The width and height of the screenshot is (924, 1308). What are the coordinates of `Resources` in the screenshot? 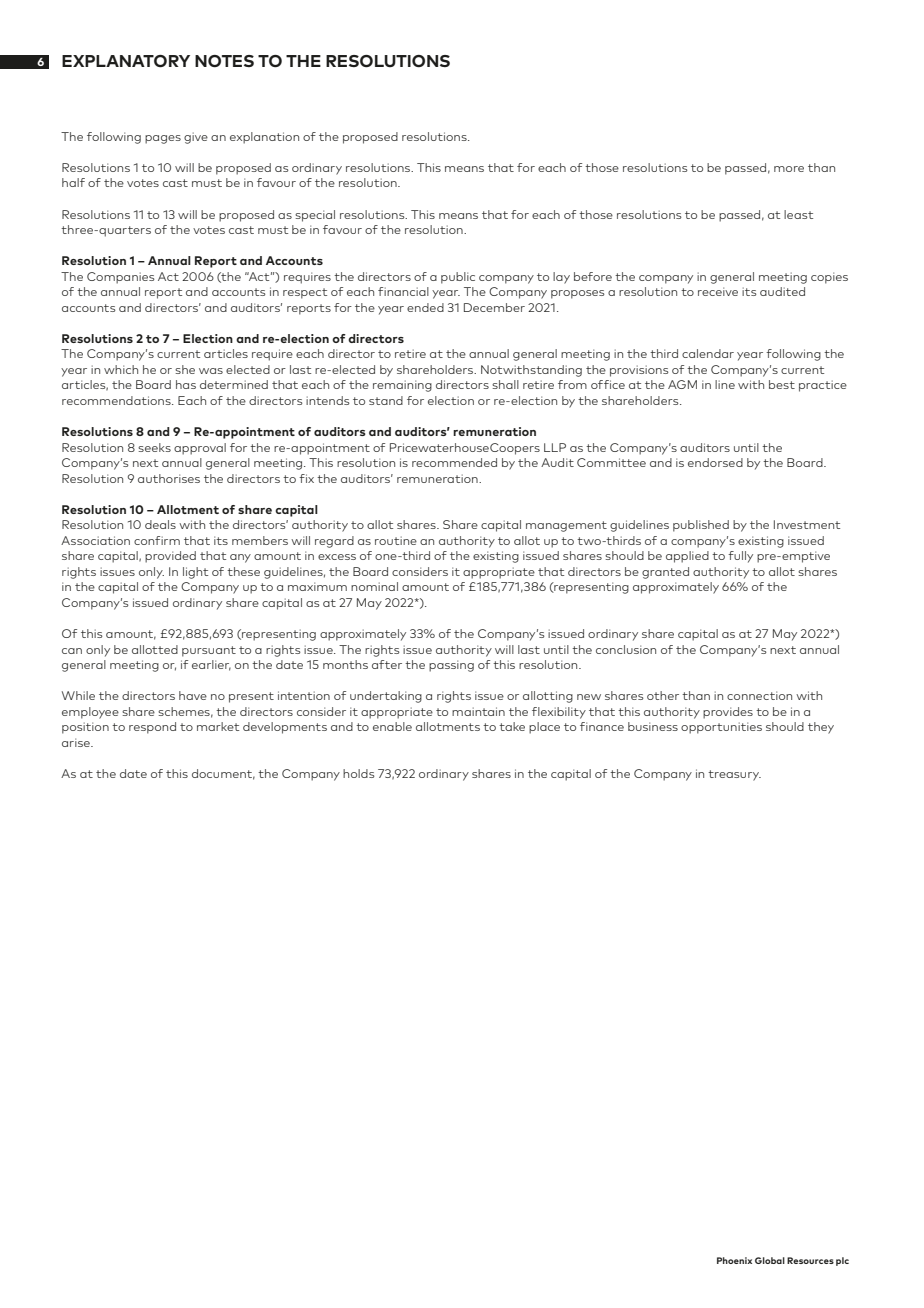 It's located at (810, 1260).
